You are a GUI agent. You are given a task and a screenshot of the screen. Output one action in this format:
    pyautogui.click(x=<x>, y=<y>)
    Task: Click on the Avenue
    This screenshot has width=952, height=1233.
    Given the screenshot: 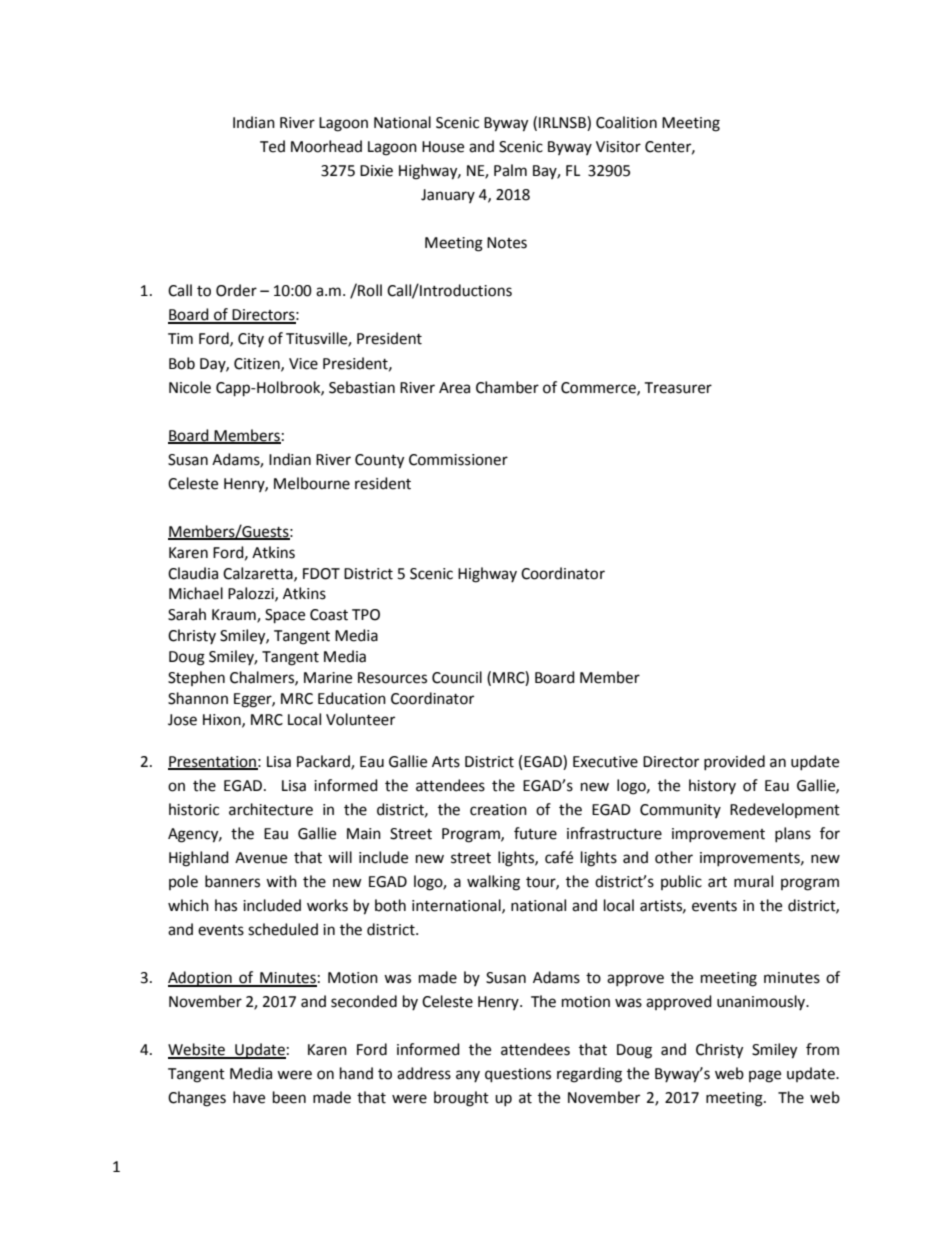 What is the action you would take?
    pyautogui.click(x=261, y=858)
